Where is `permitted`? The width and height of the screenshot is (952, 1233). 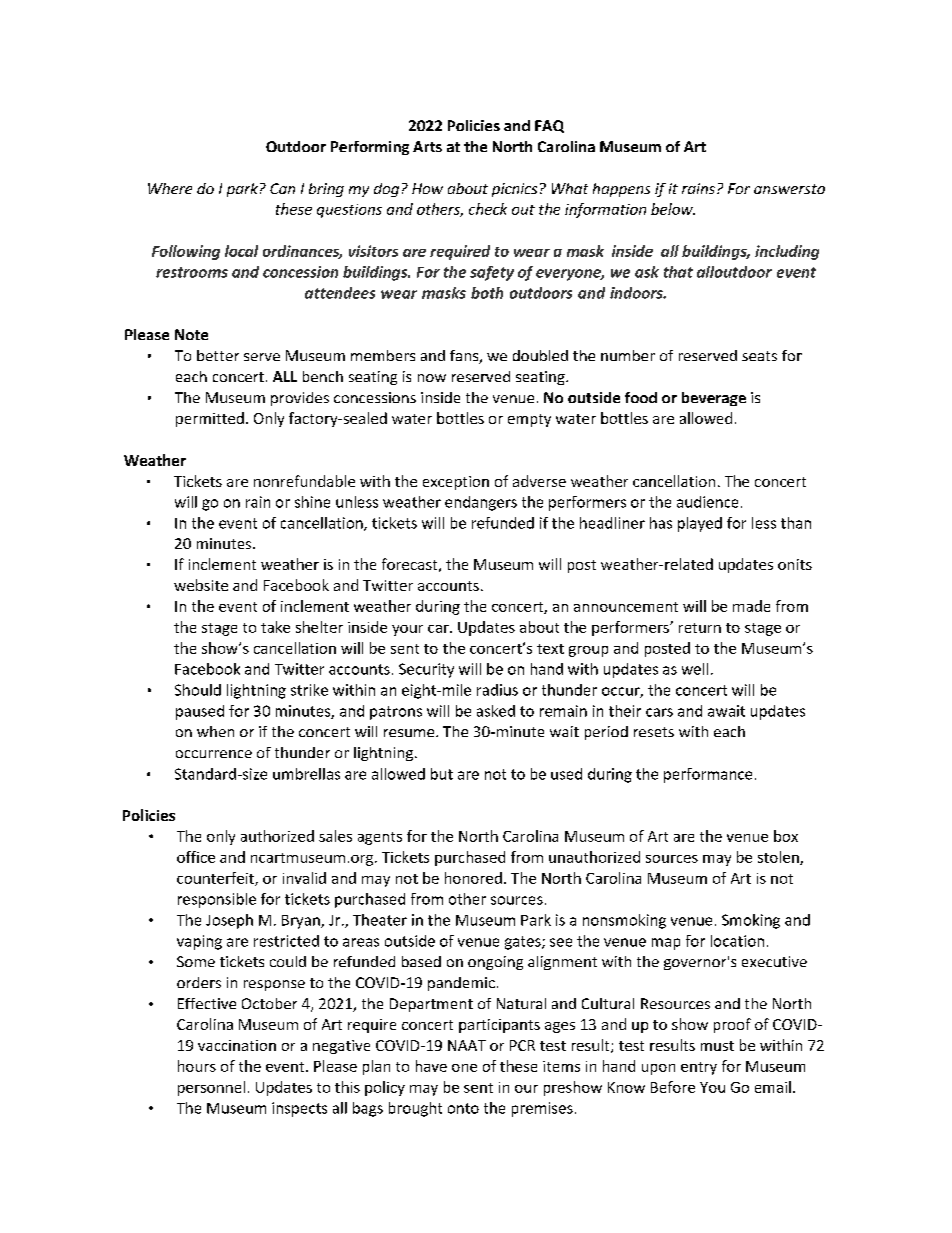
permitted is located at coordinates (210, 419).
